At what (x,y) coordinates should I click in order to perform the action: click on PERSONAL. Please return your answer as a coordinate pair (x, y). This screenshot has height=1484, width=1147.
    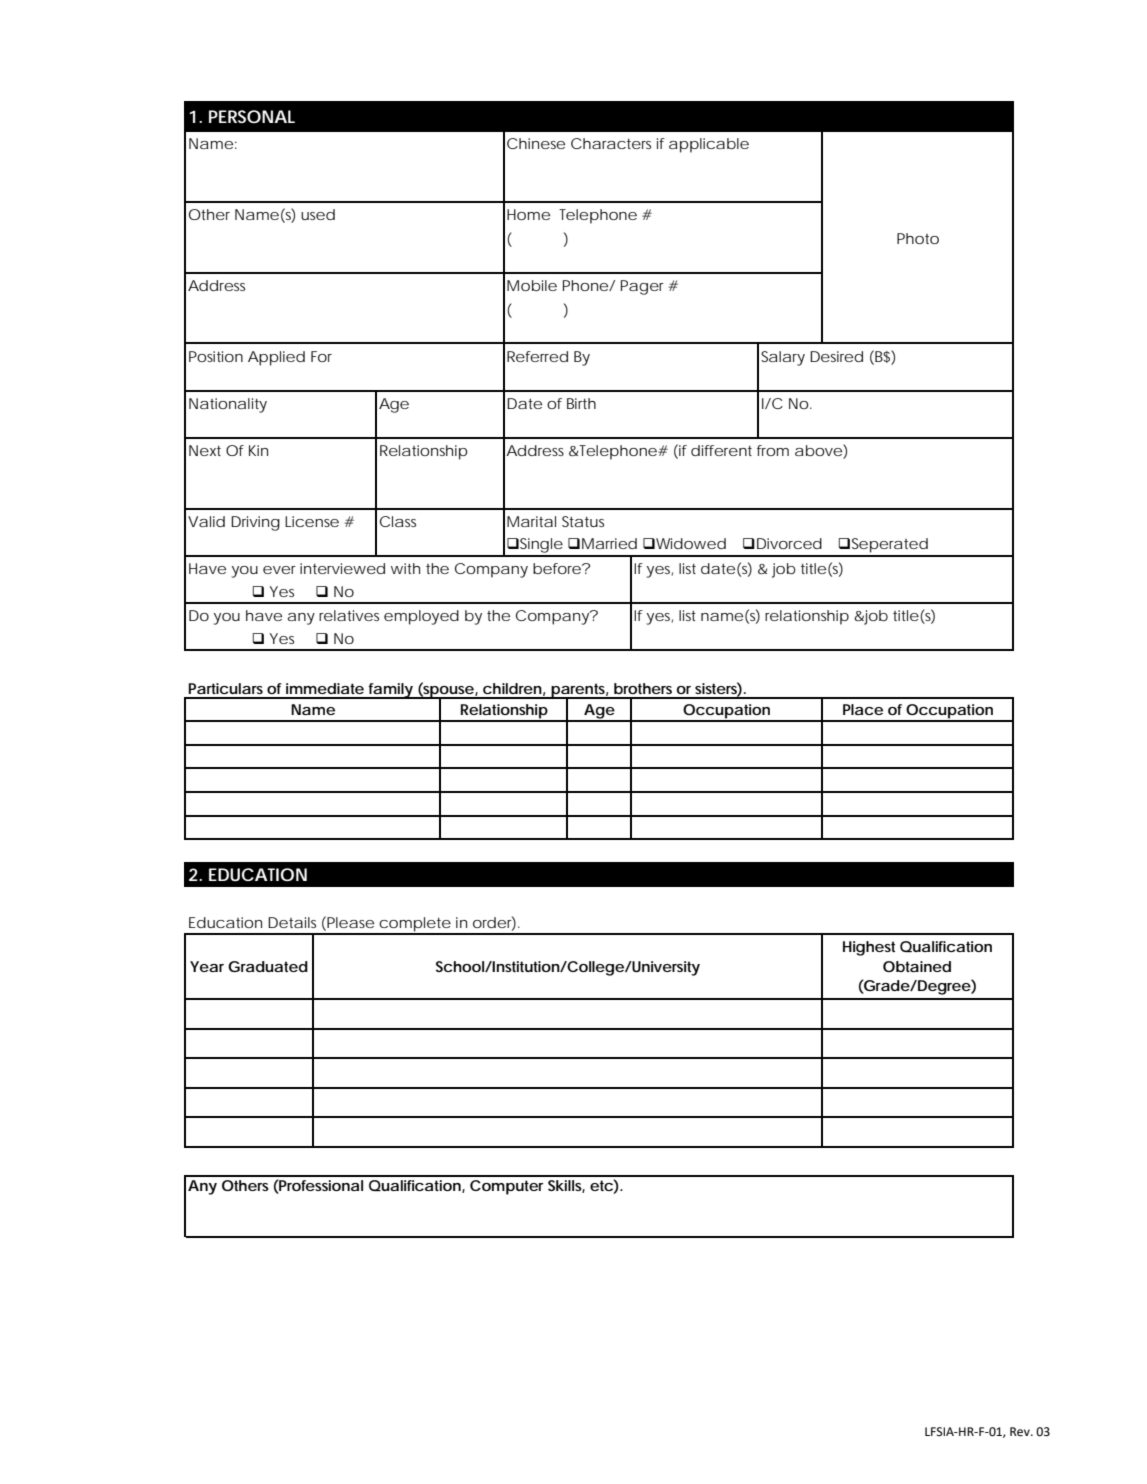
    Looking at the image, I should click on (252, 116).
